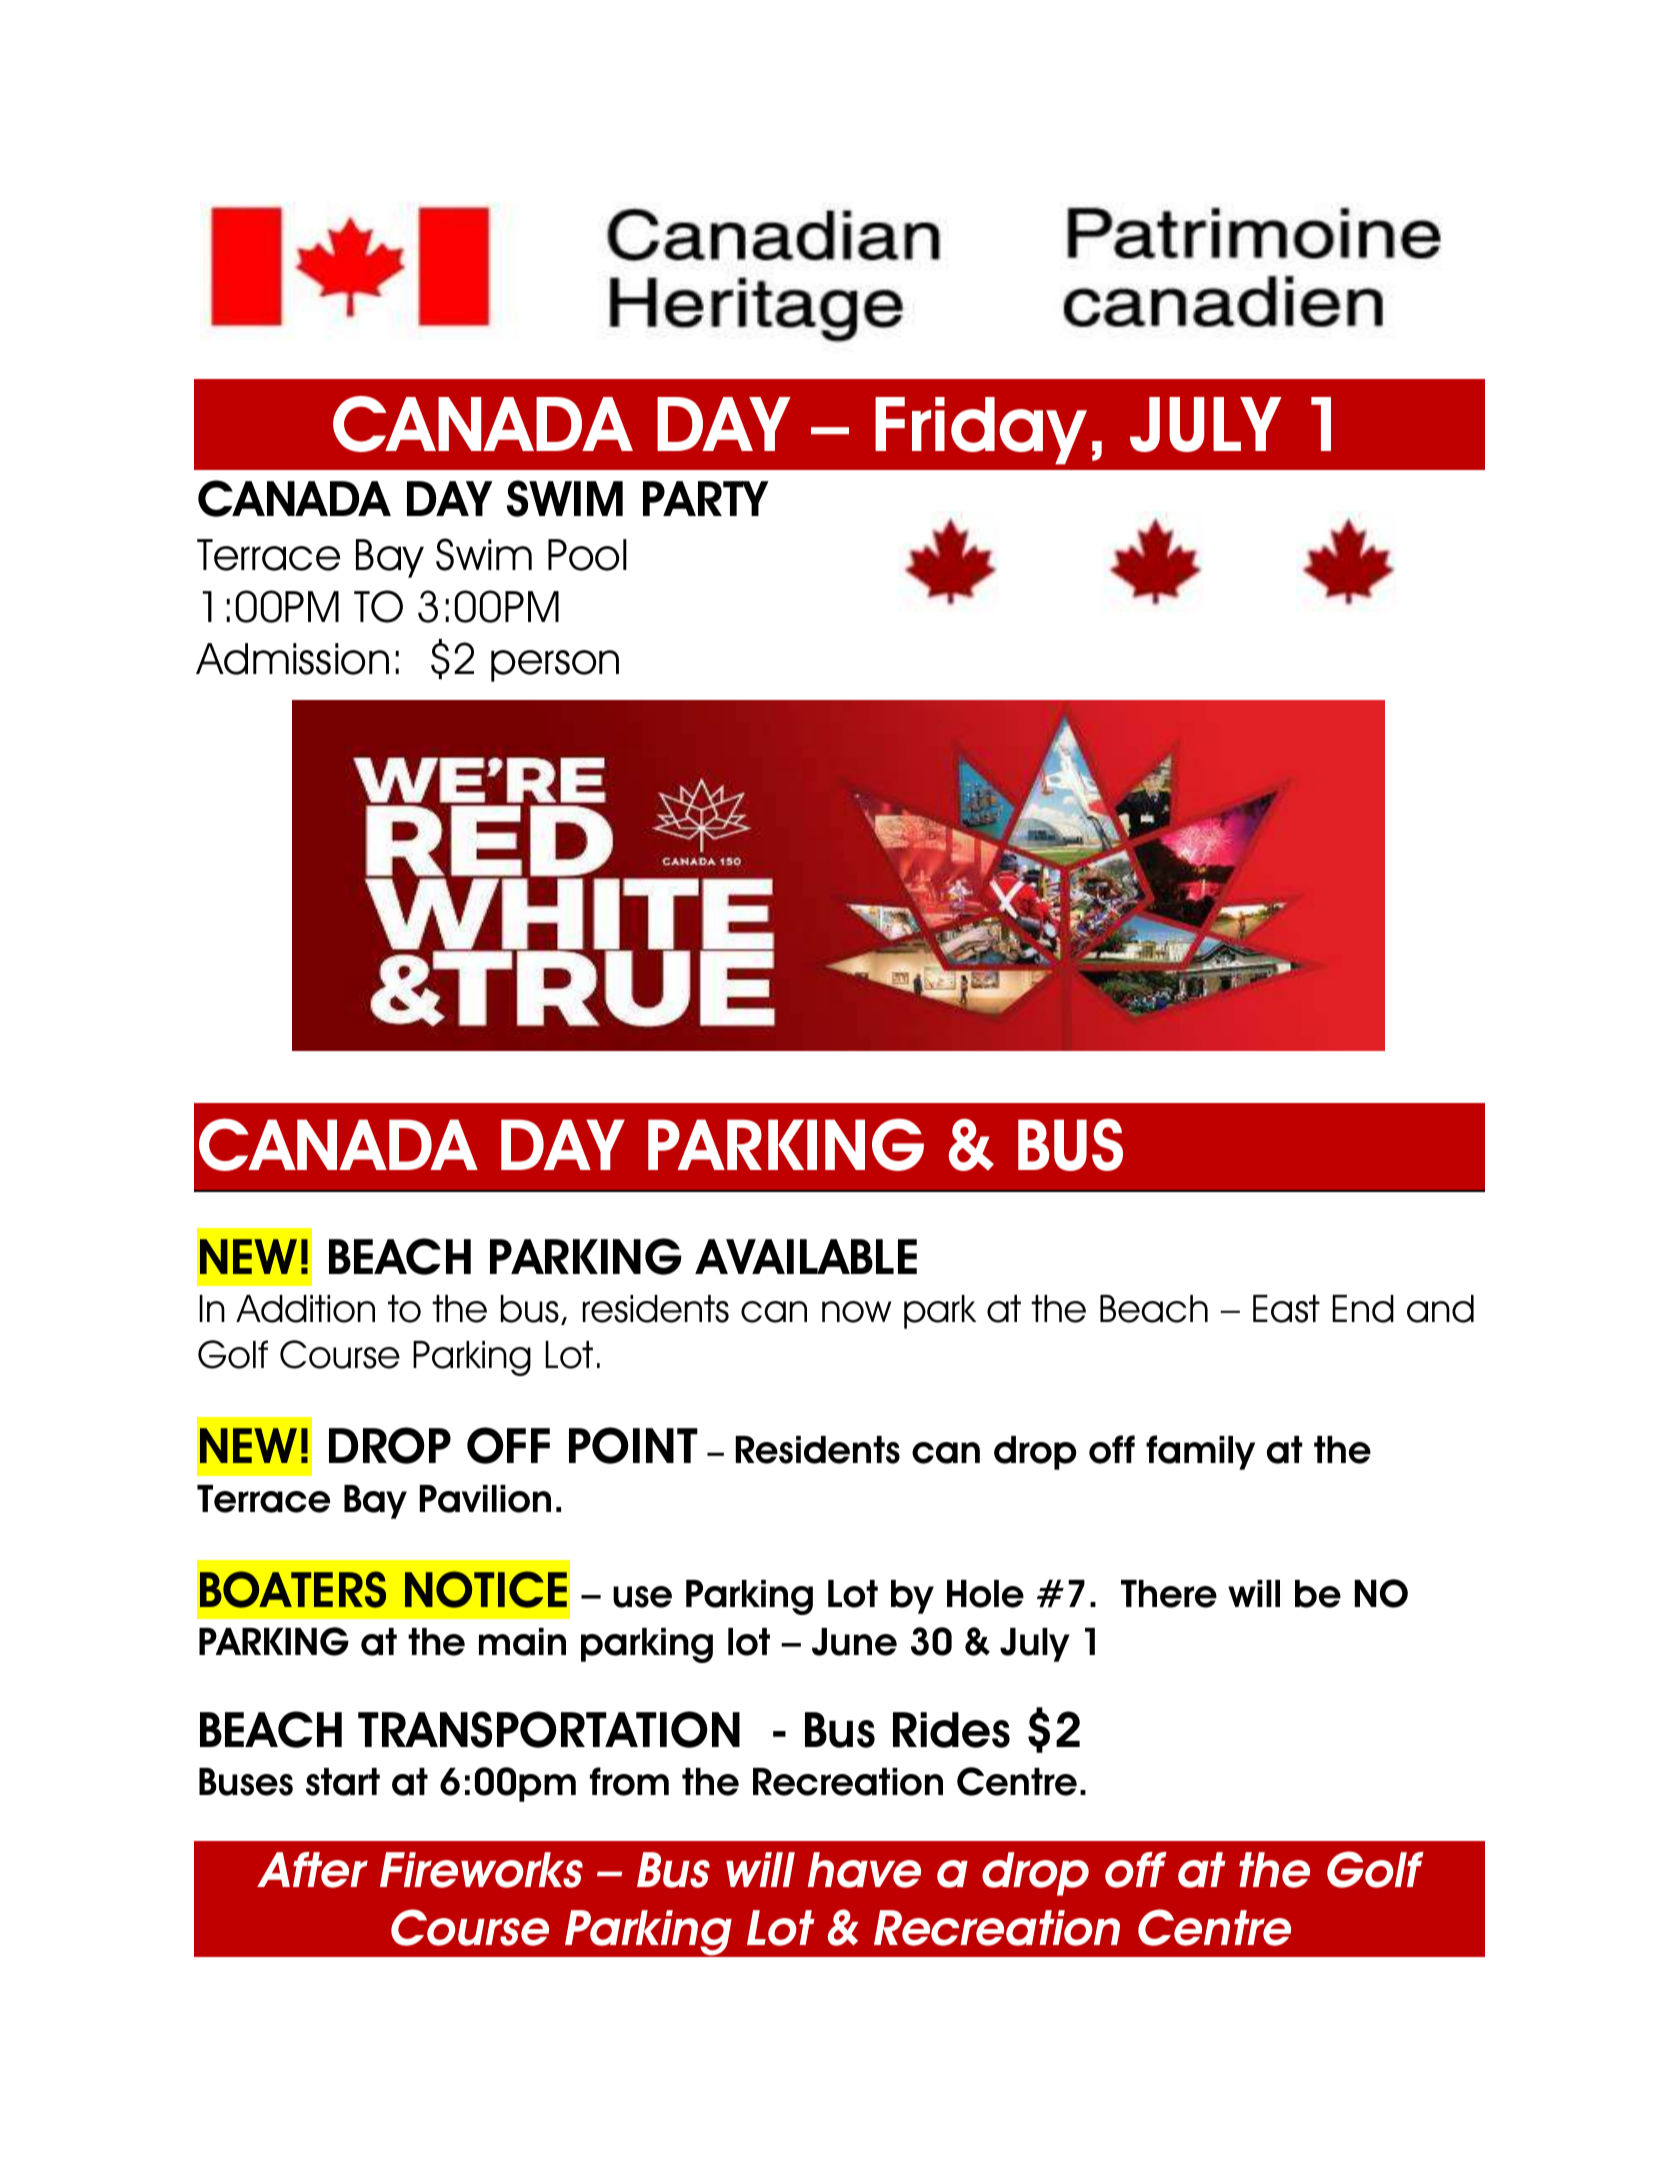 The image size is (1678, 2172). I want to click on Rides, so click(951, 1730).
